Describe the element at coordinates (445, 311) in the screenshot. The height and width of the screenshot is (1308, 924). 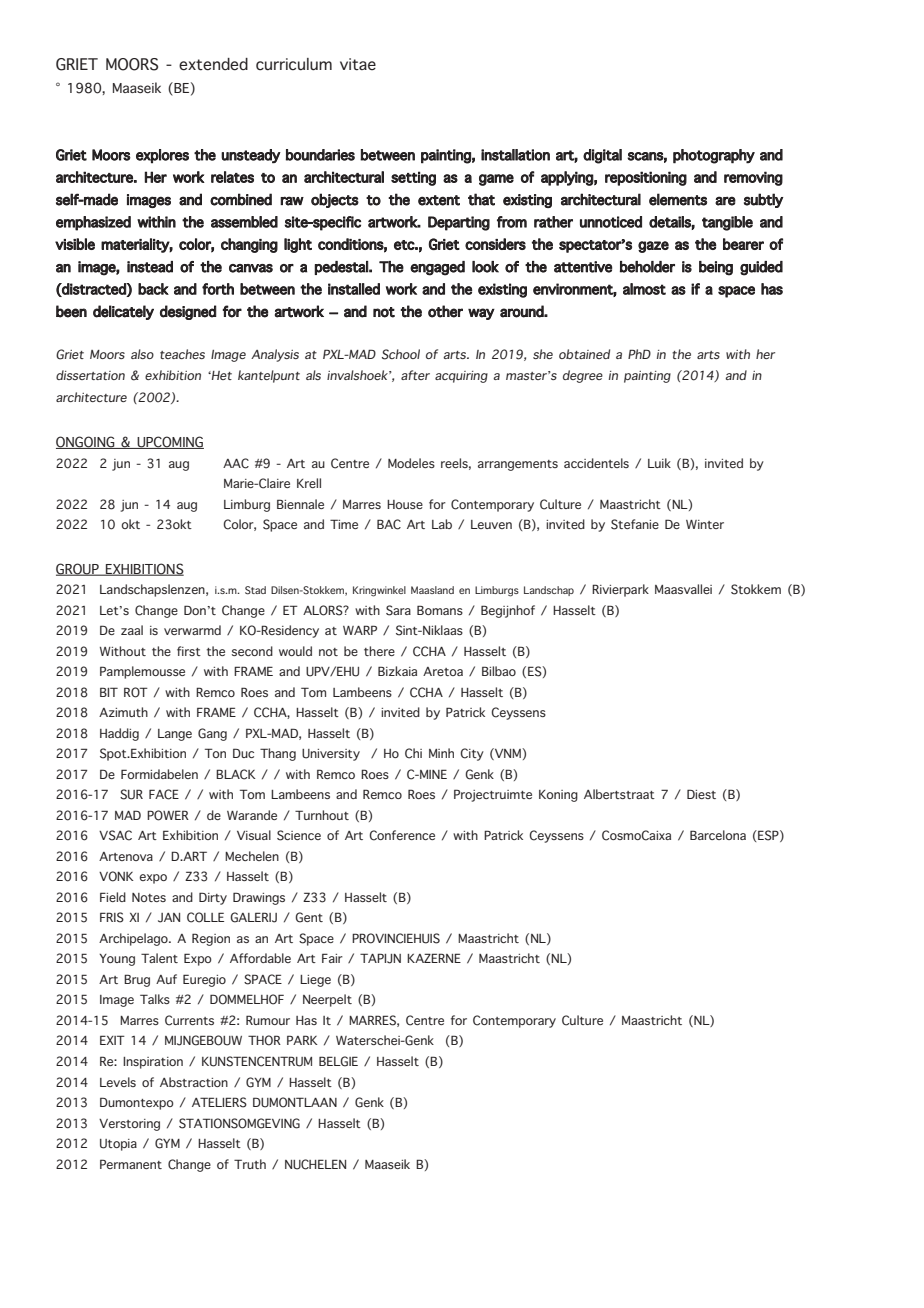
I see `other` at that location.
